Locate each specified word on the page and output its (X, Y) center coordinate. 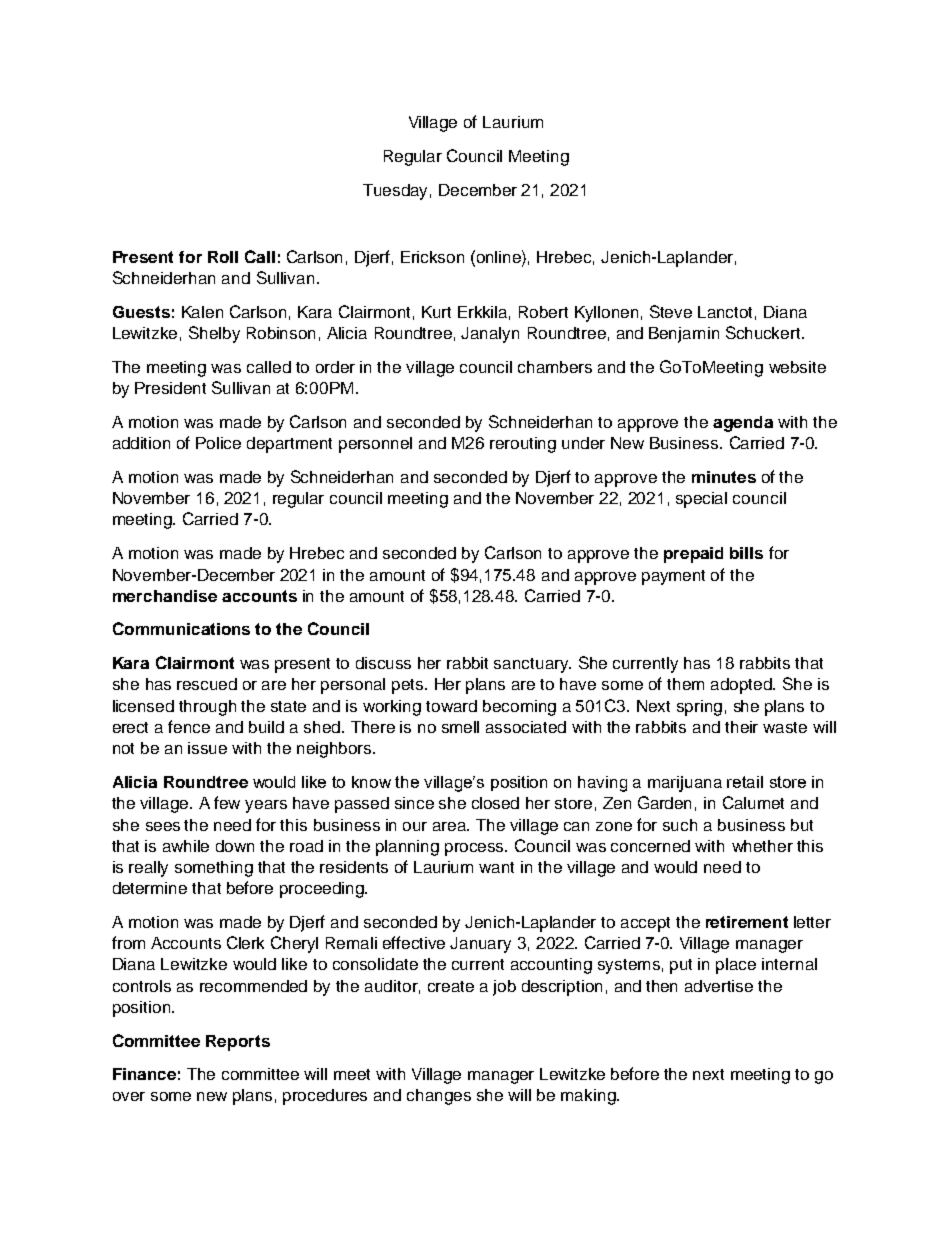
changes (439, 1097)
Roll (223, 257)
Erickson (432, 257)
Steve (671, 311)
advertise (719, 986)
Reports (238, 1043)
